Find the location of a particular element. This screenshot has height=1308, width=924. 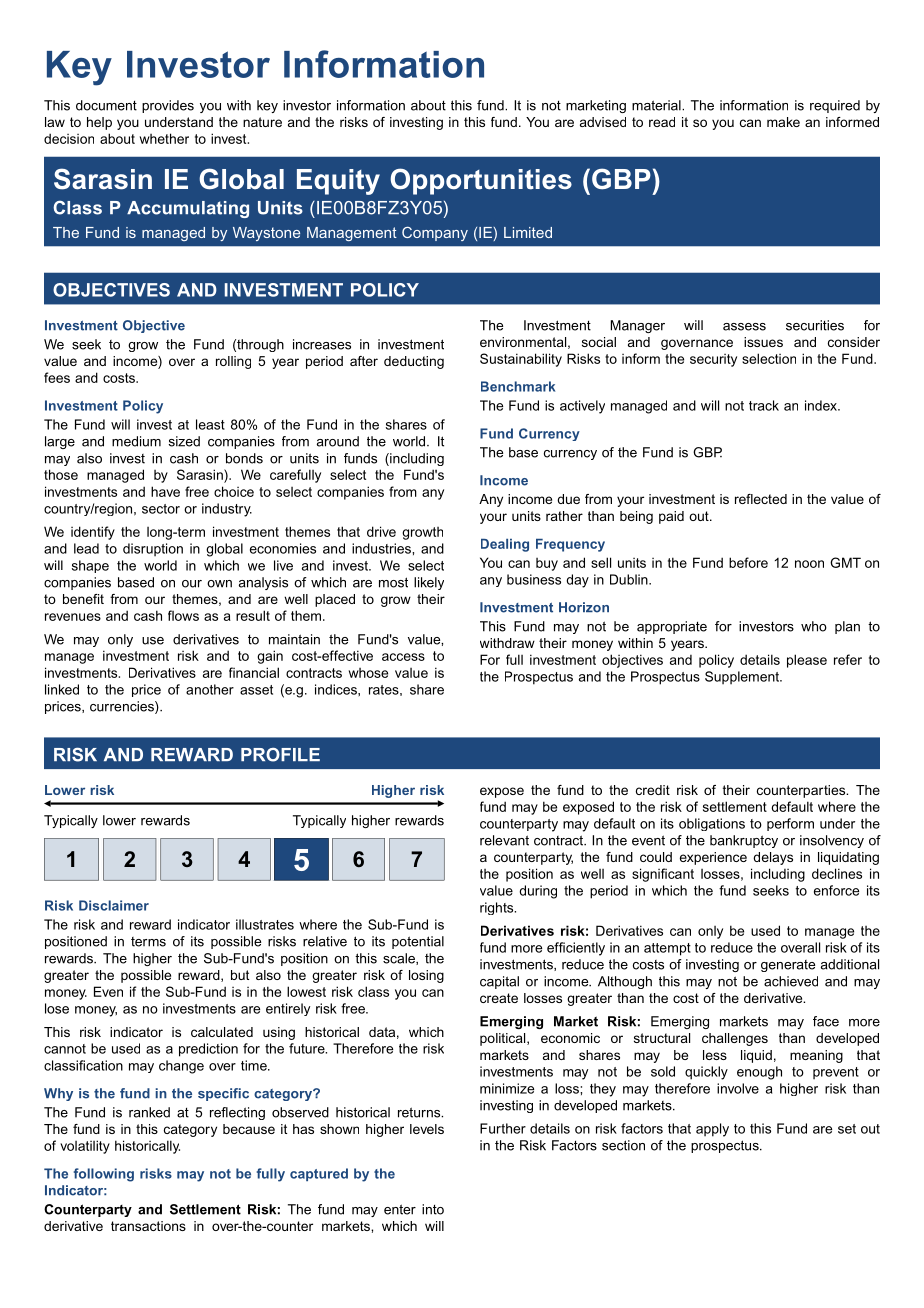

make is located at coordinates (783, 122).
